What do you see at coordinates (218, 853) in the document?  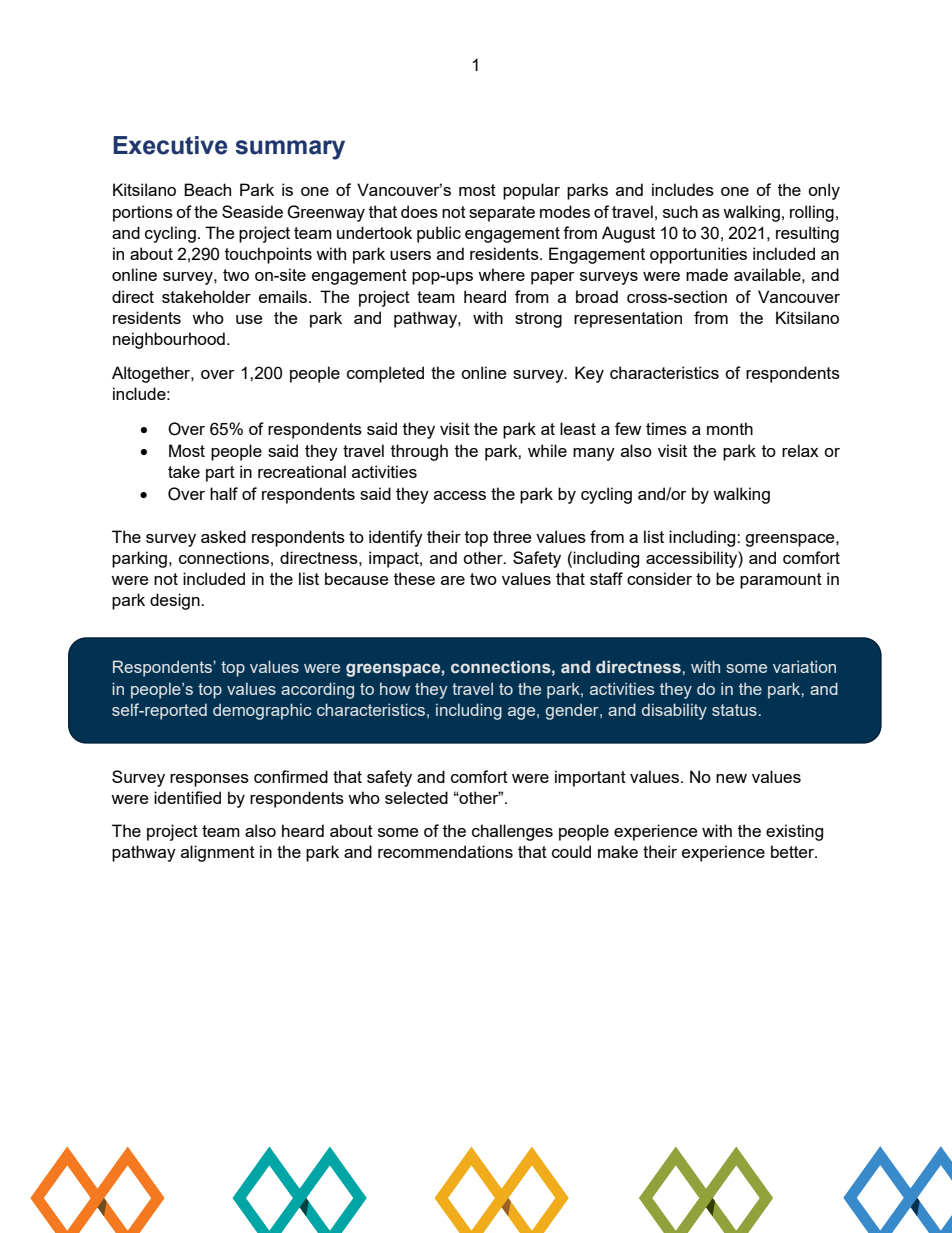 I see `alignment` at bounding box center [218, 853].
